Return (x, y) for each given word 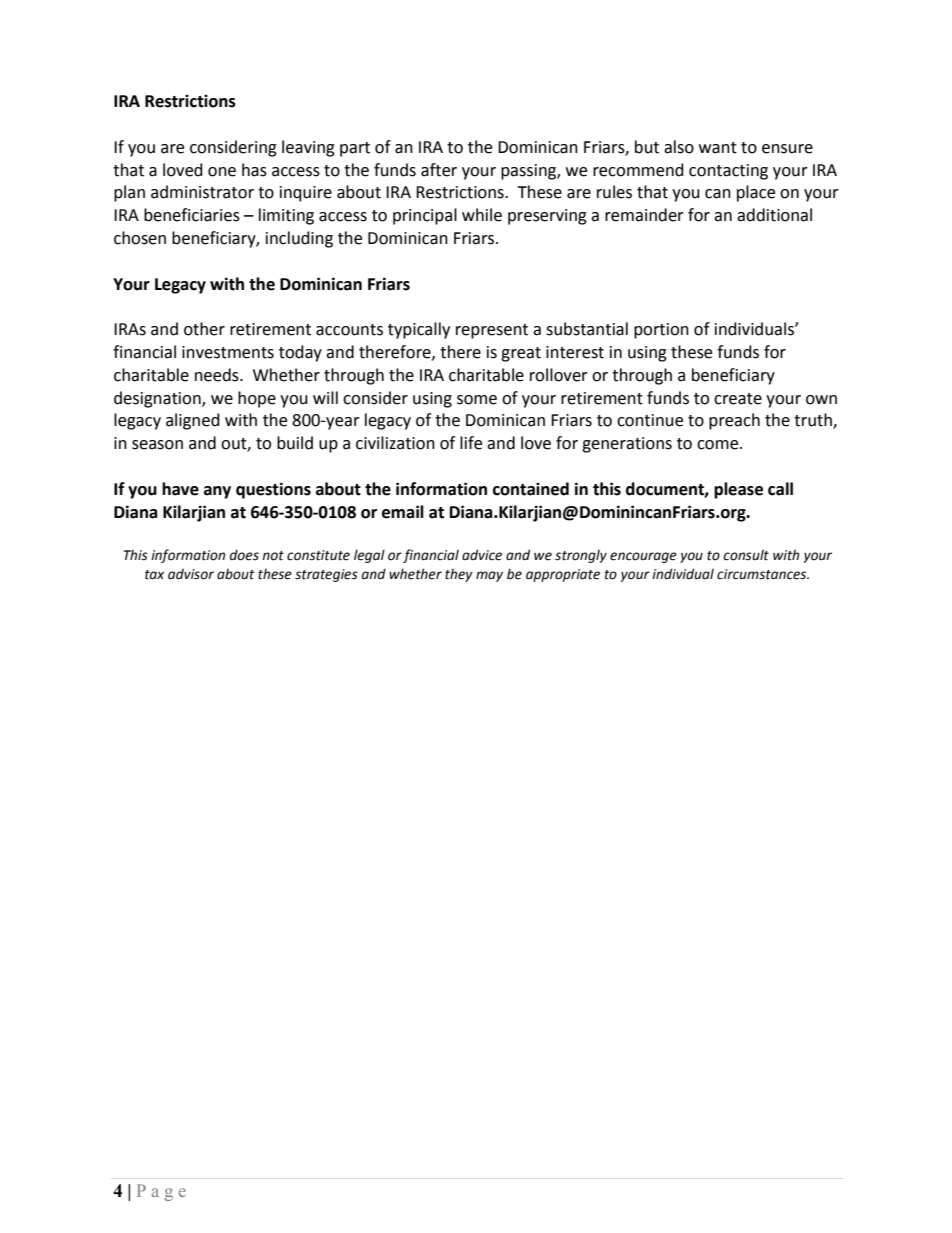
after (439, 170)
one (222, 172)
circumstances (763, 574)
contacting (728, 172)
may (489, 576)
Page (161, 1192)
